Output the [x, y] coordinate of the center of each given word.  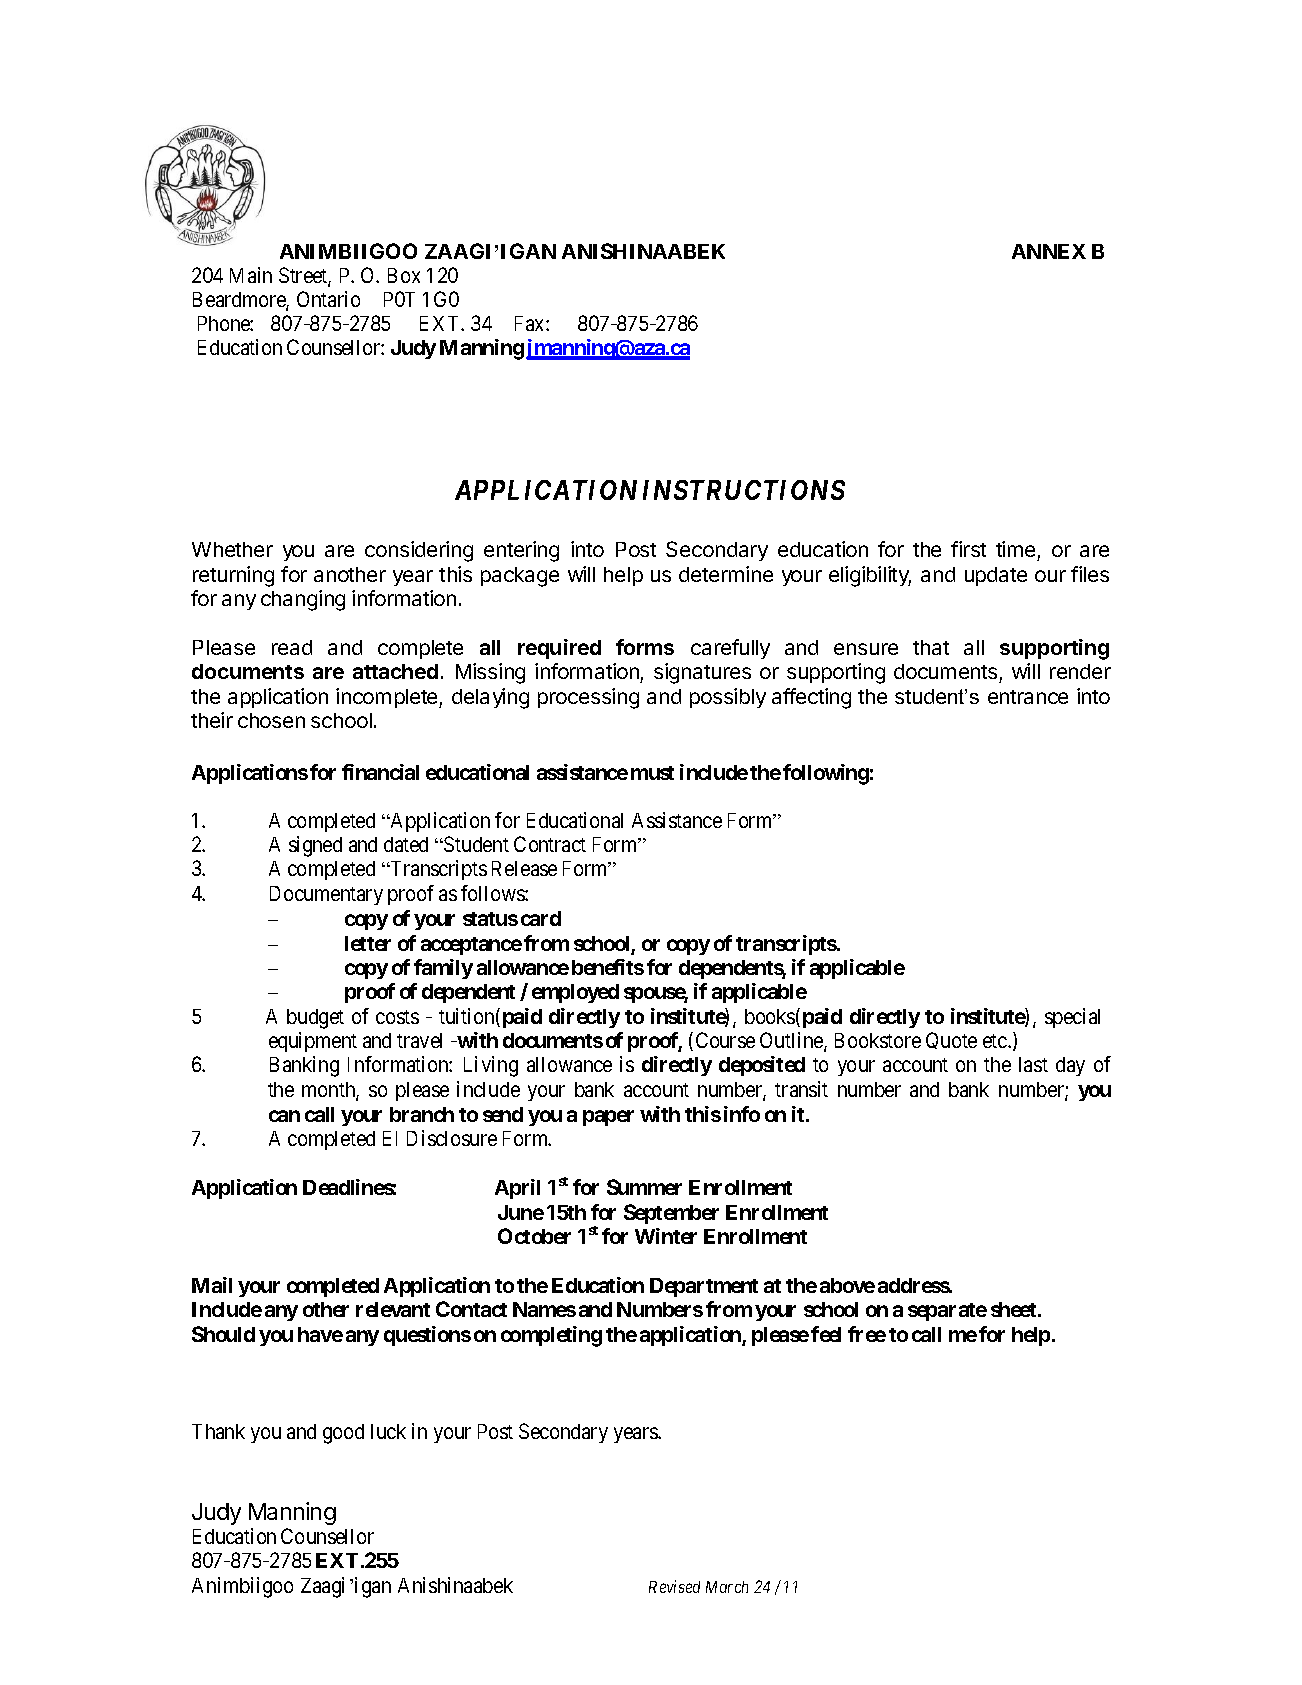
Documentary [326, 895]
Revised [674, 1586]
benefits [608, 967]
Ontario [328, 299]
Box [404, 275]
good [343, 1434]
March [727, 1587]
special [1072, 1018]
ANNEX [1049, 251]
